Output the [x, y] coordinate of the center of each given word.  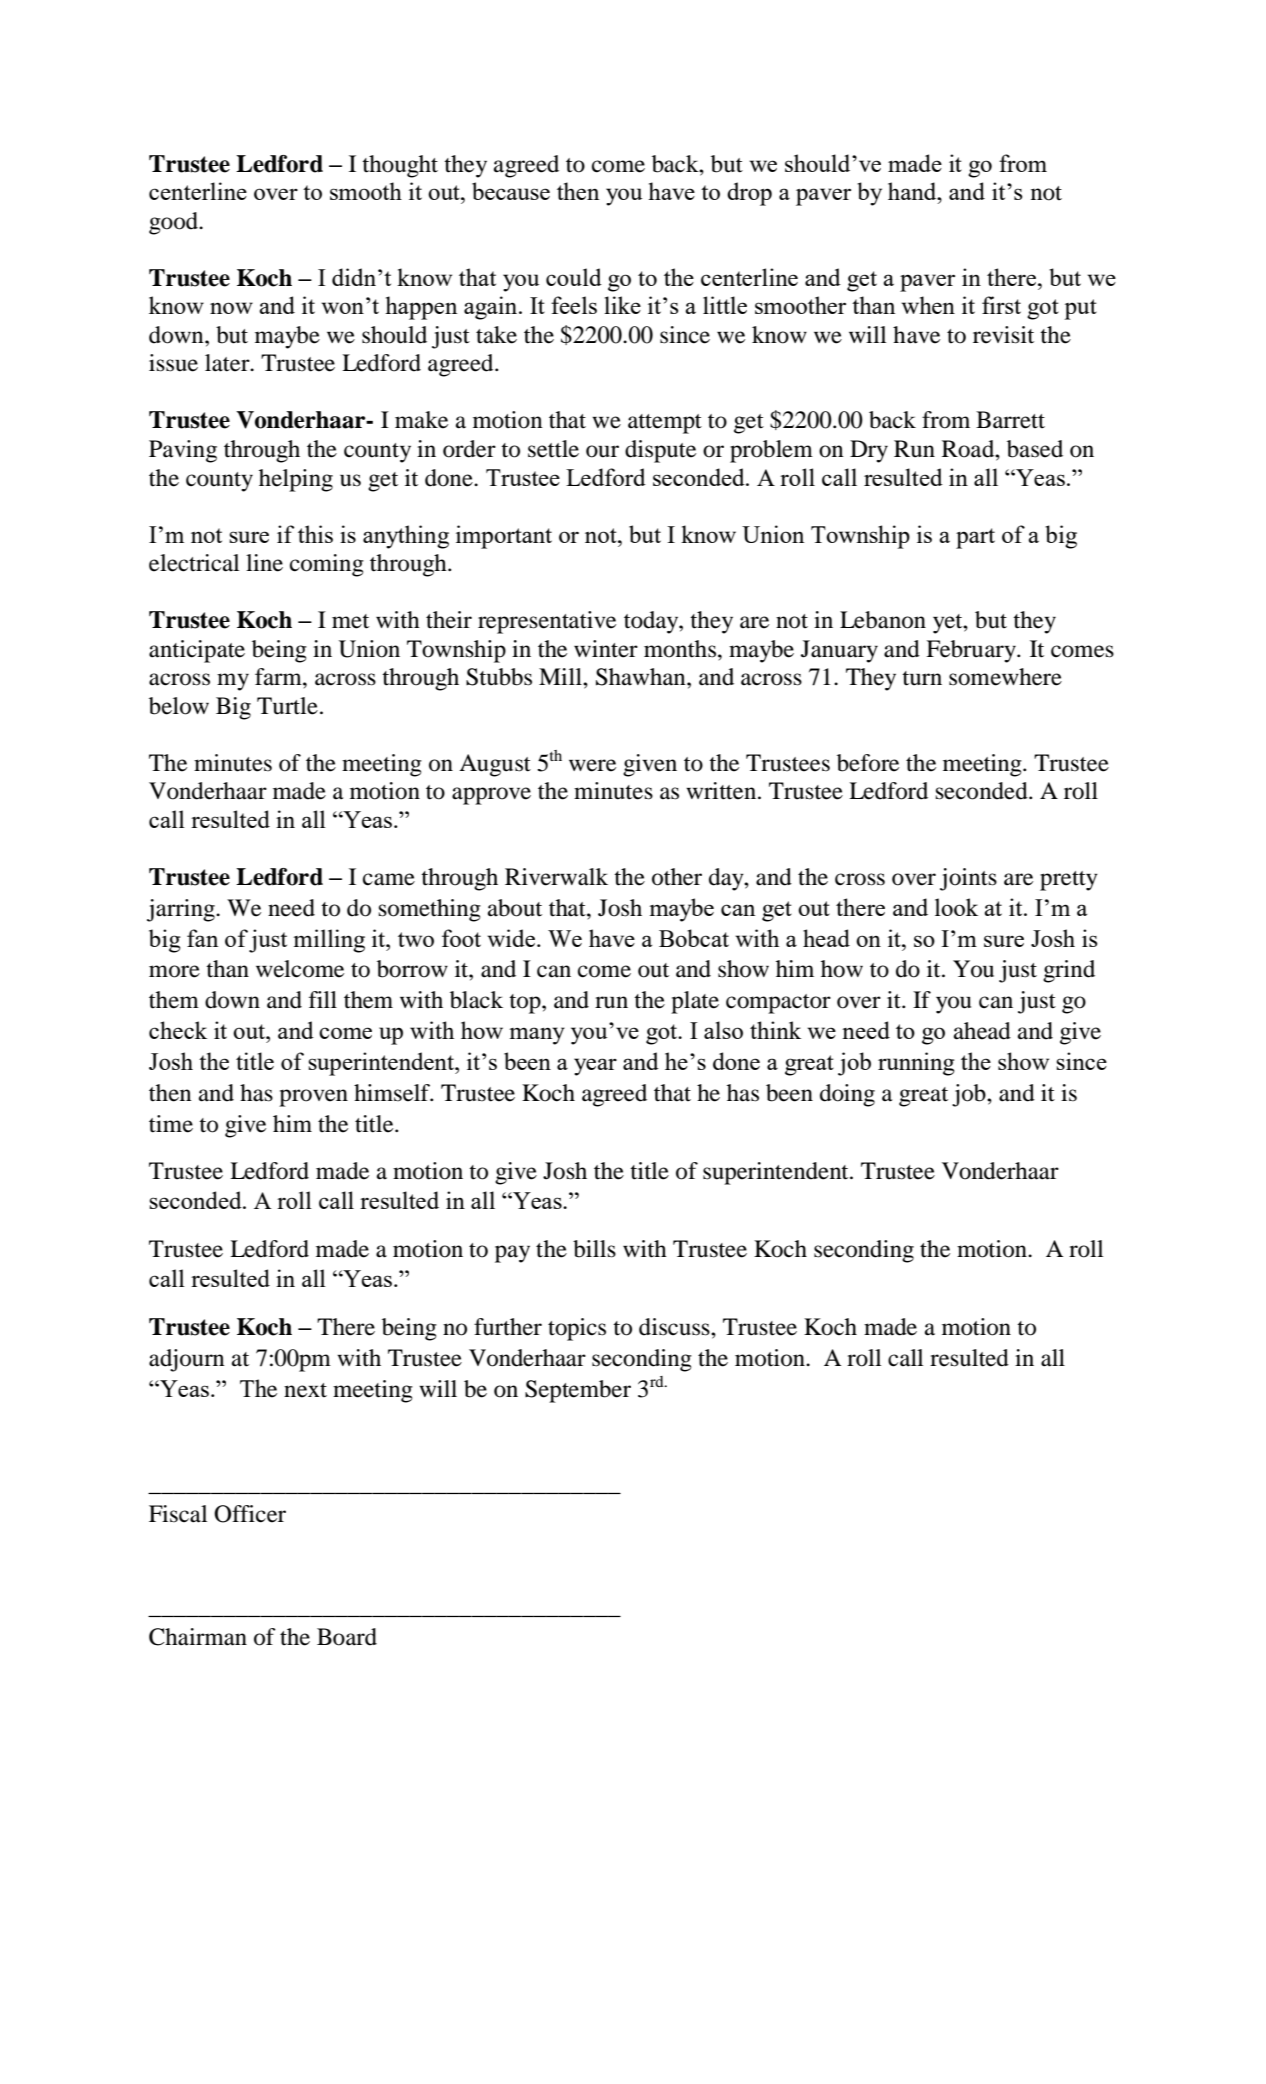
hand [913, 191]
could [574, 277]
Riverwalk [556, 877]
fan [202, 938]
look [956, 907]
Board [347, 1637]
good [174, 223]
